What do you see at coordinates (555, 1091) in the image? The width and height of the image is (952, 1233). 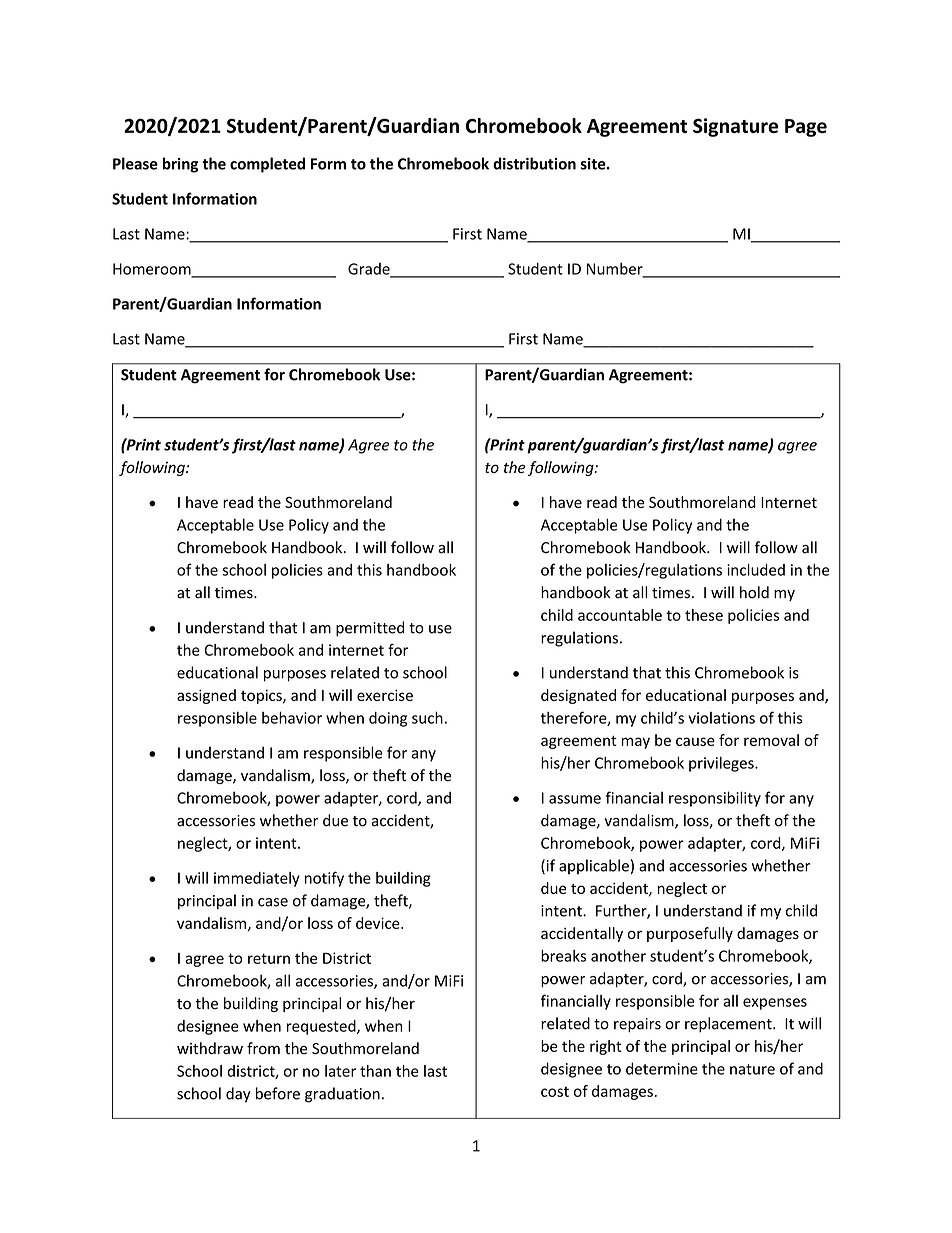 I see `cost` at bounding box center [555, 1091].
